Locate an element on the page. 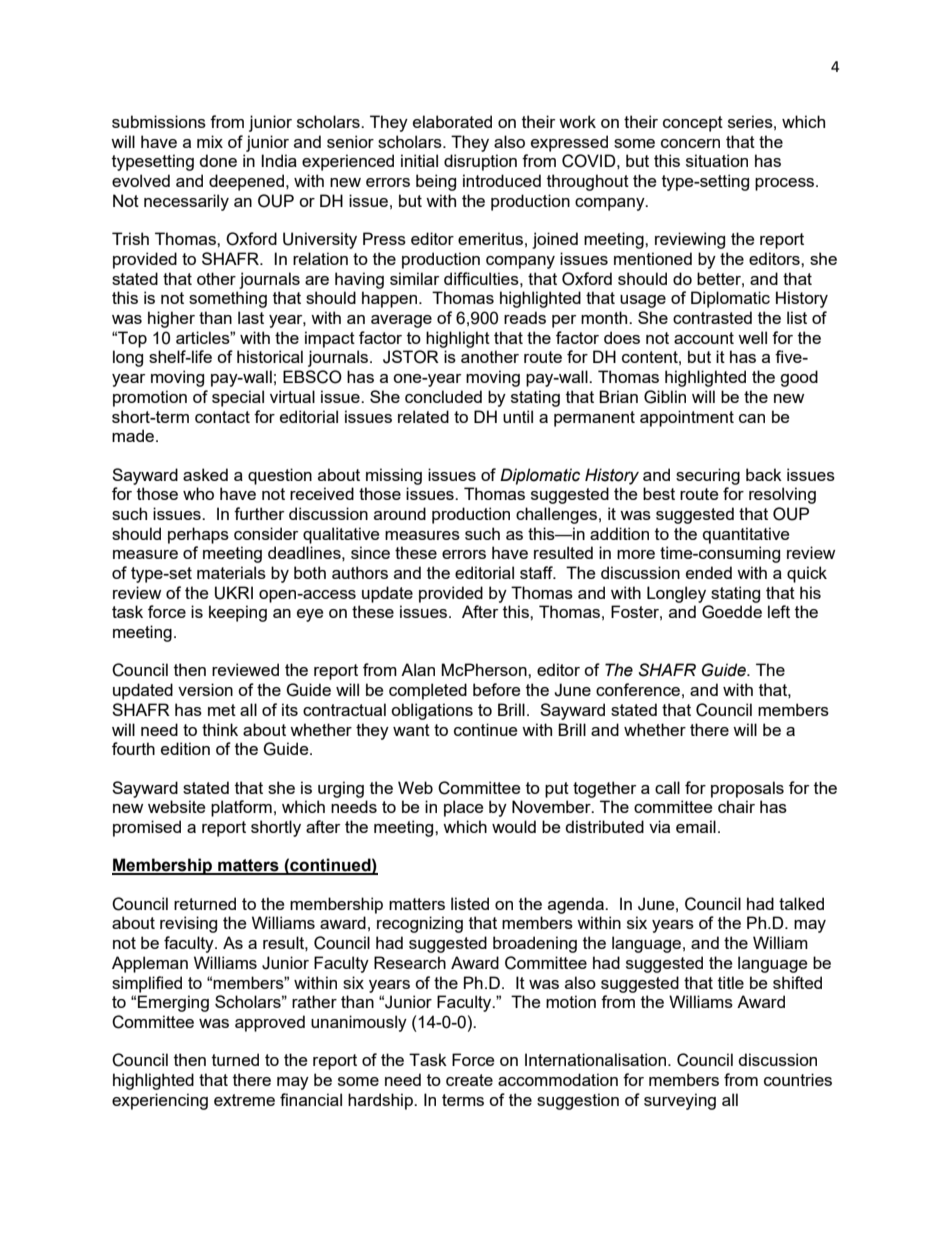 This page has width=952, height=1233. related is located at coordinates (423, 416).
